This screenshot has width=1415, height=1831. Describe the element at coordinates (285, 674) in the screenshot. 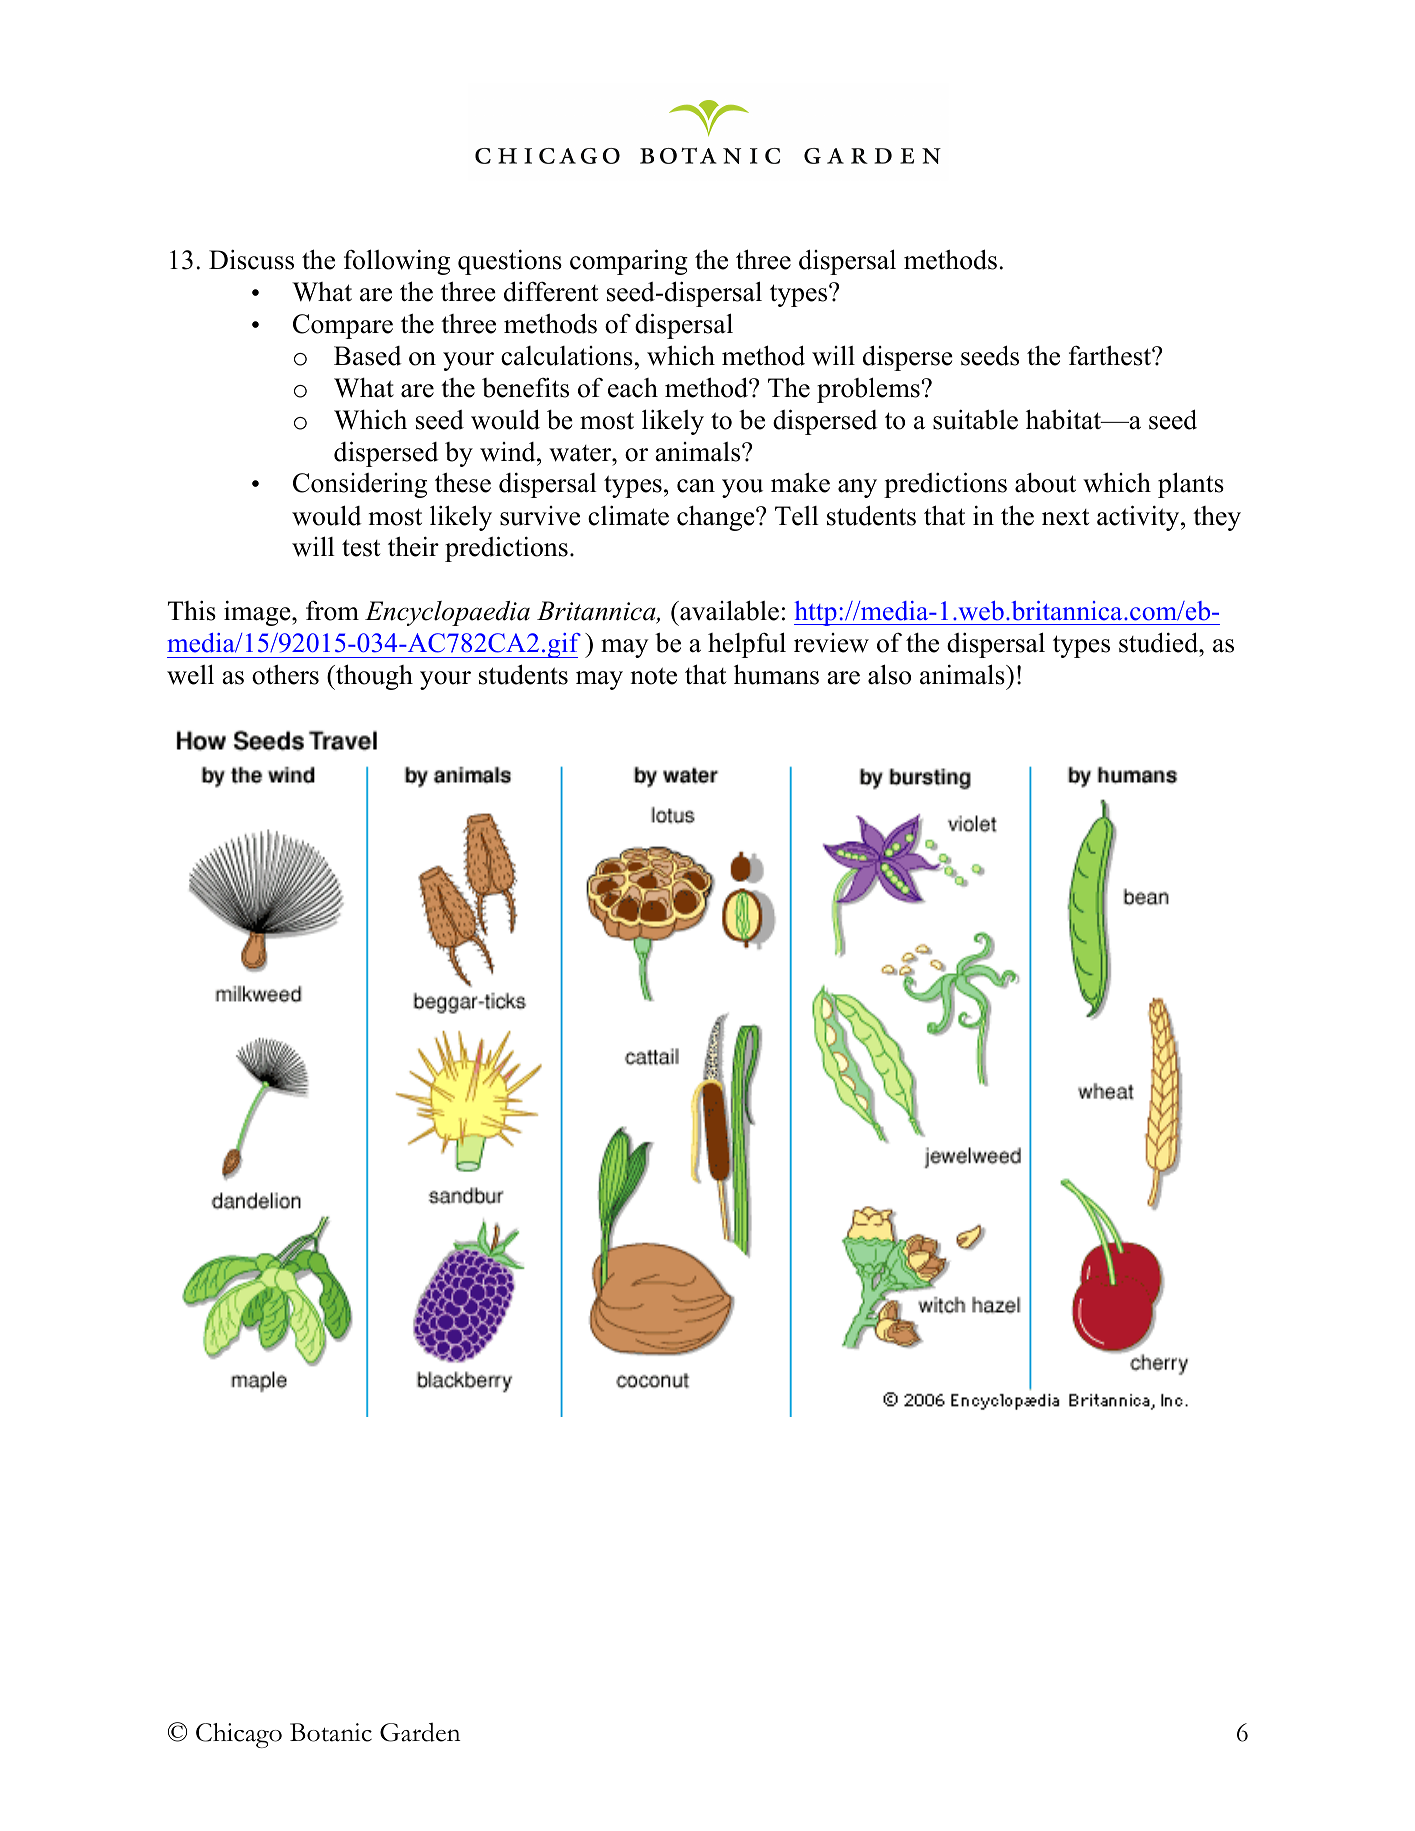

I see `others` at that location.
